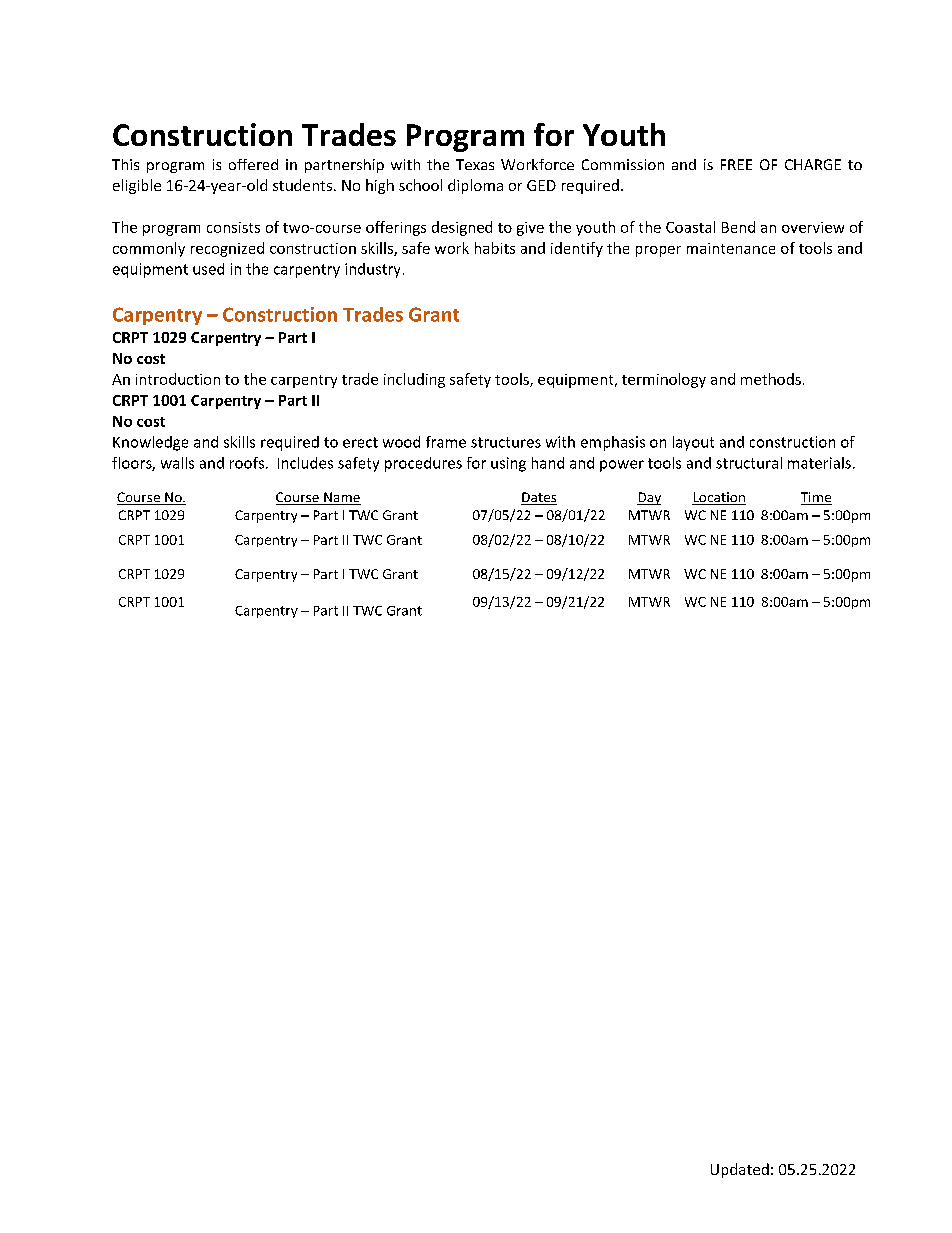 This screenshot has width=952, height=1233. Describe the element at coordinates (233, 227) in the screenshot. I see `consists` at that location.
